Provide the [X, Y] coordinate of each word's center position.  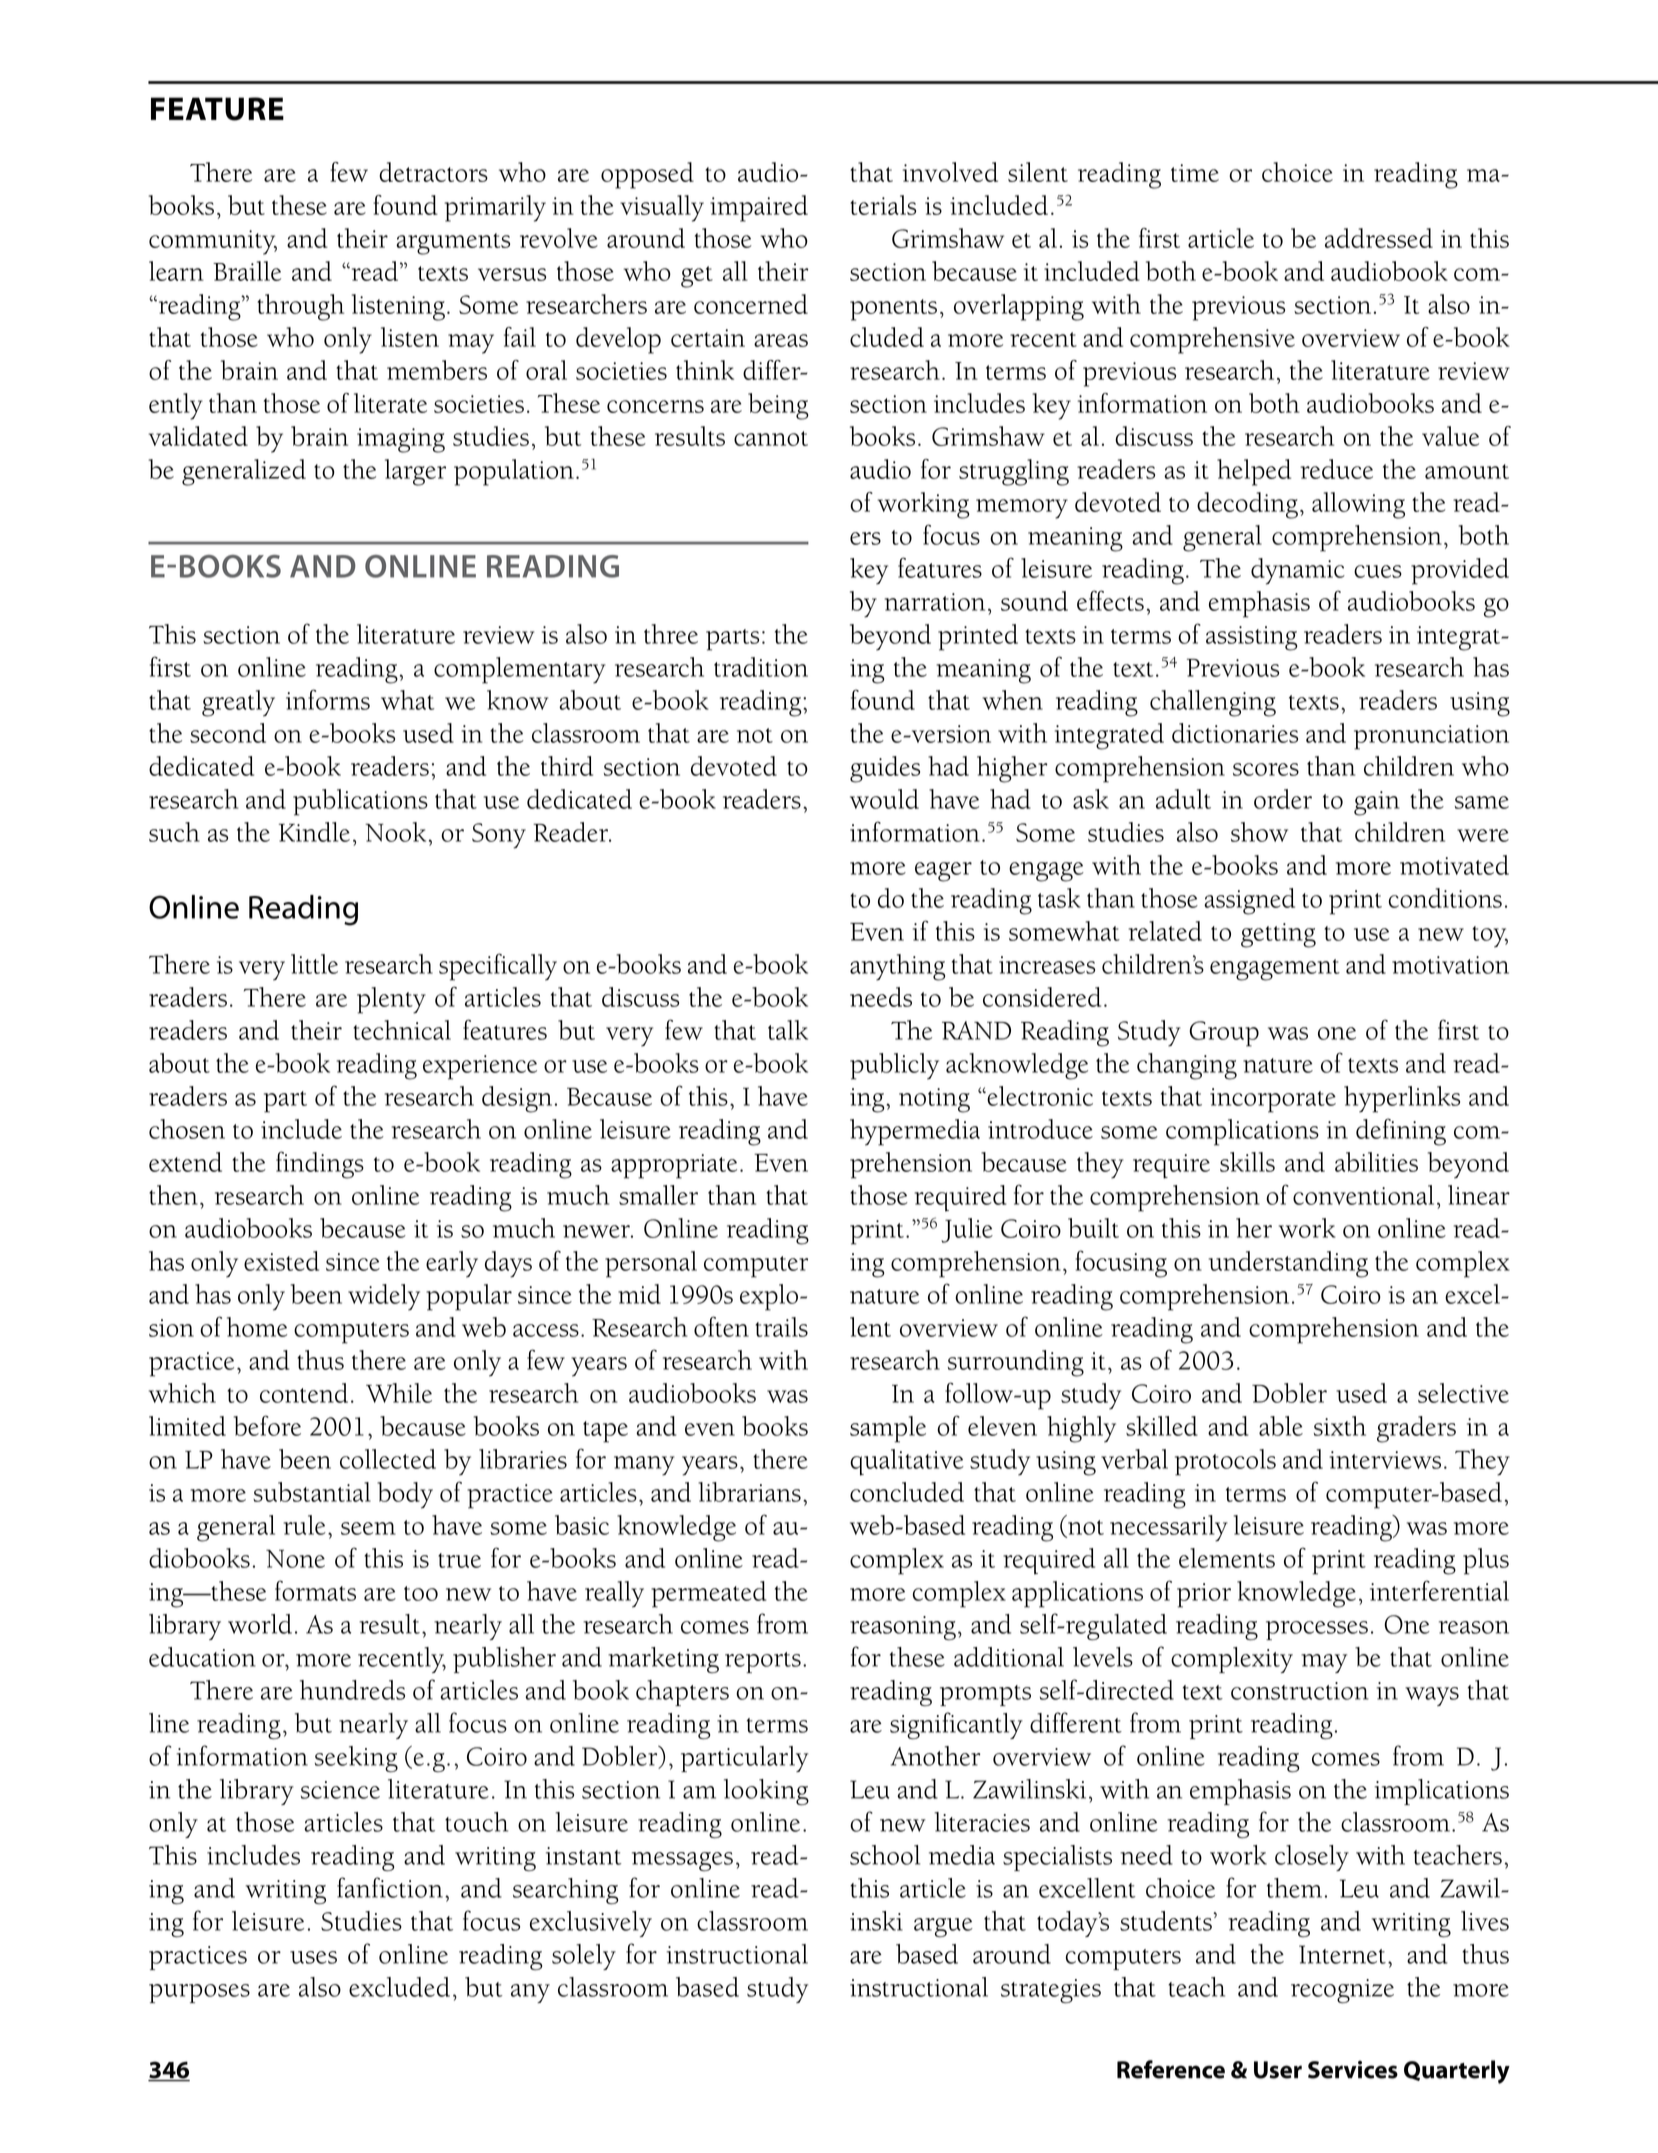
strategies [1051, 1991]
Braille [247, 271]
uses [313, 1957]
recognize [1342, 1991]
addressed [1379, 238]
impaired [759, 208]
